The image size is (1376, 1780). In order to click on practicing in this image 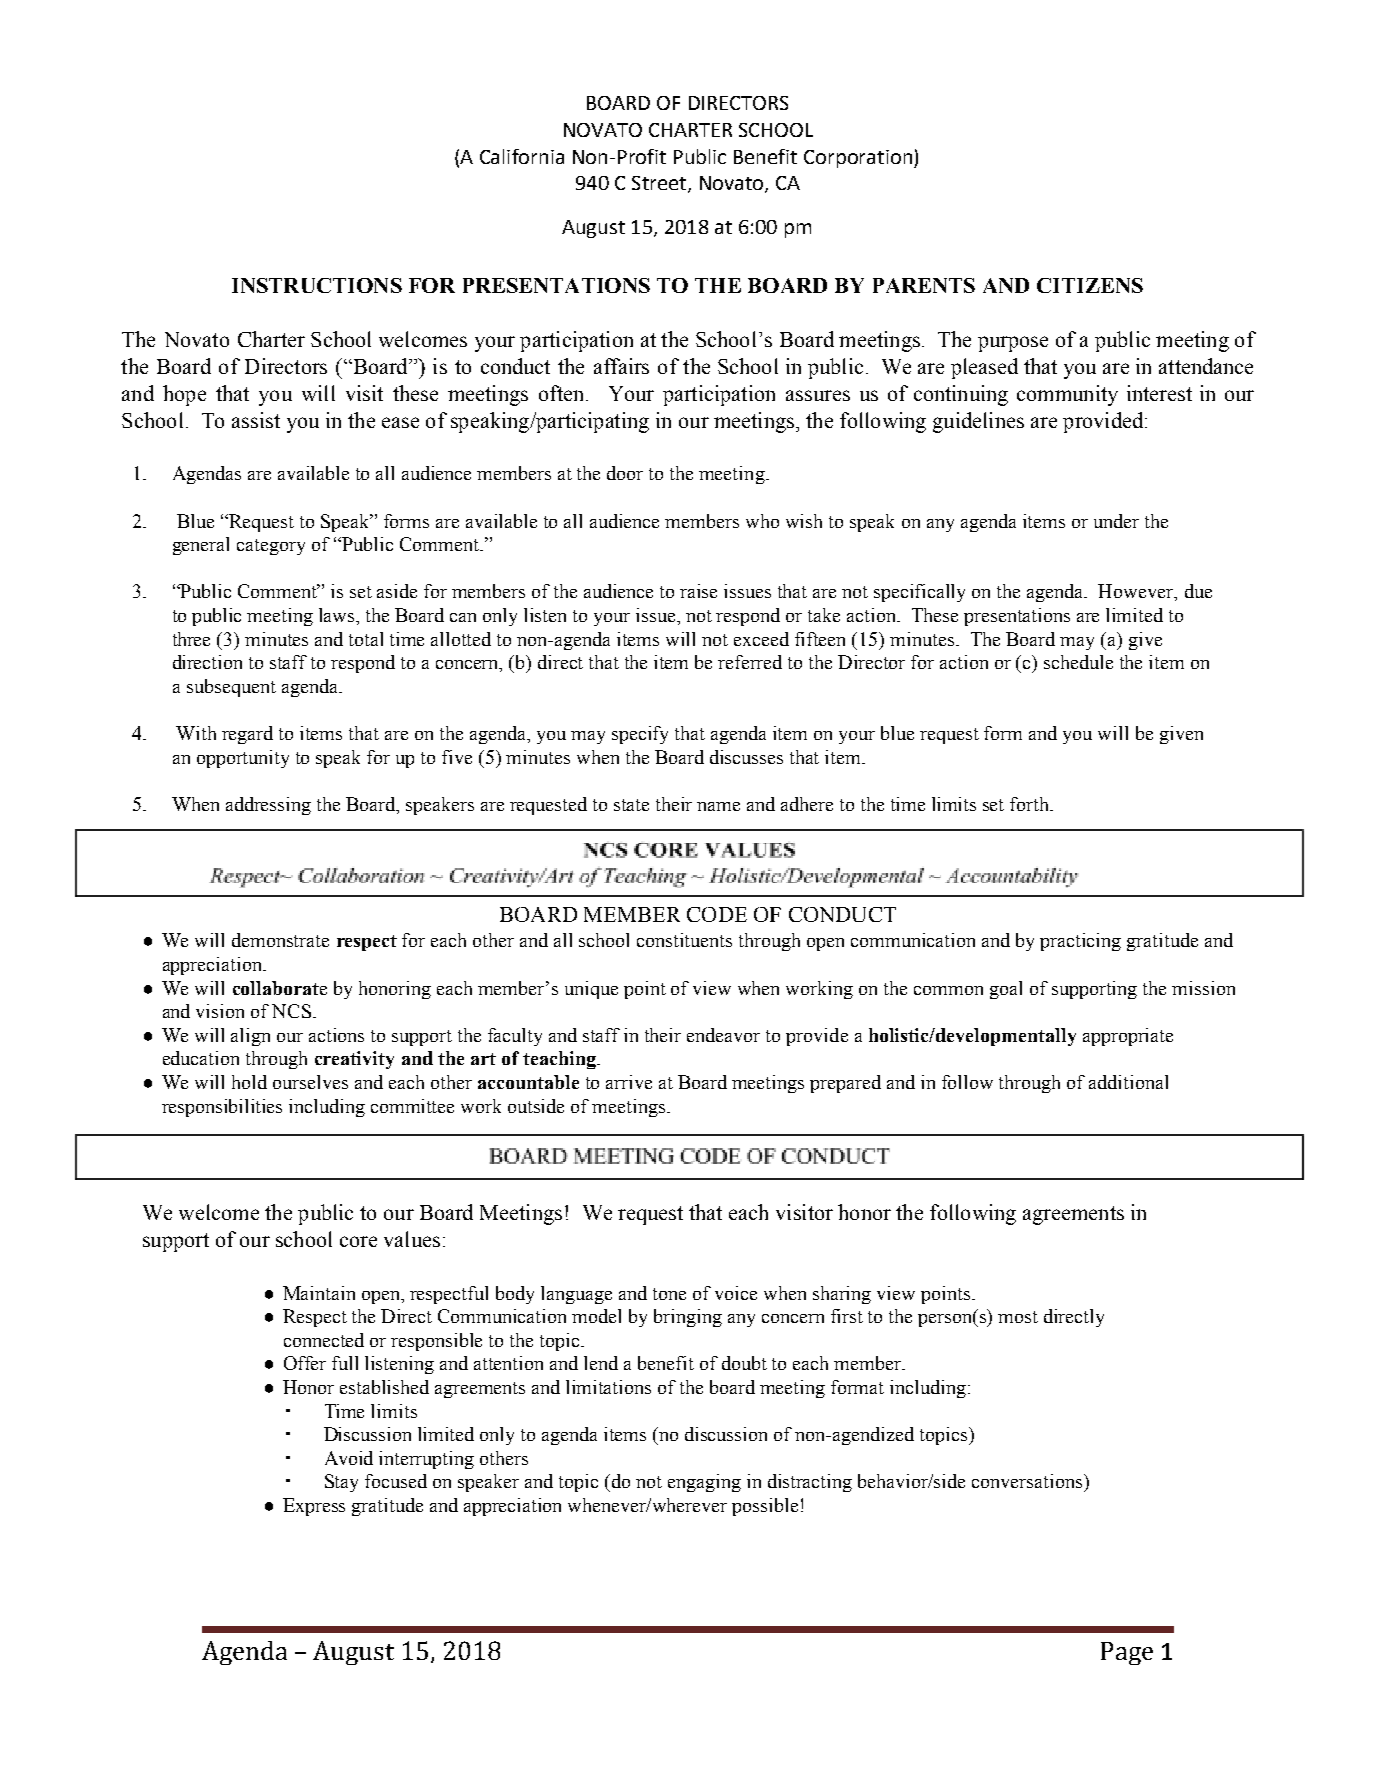, I will do `click(1080, 942)`.
